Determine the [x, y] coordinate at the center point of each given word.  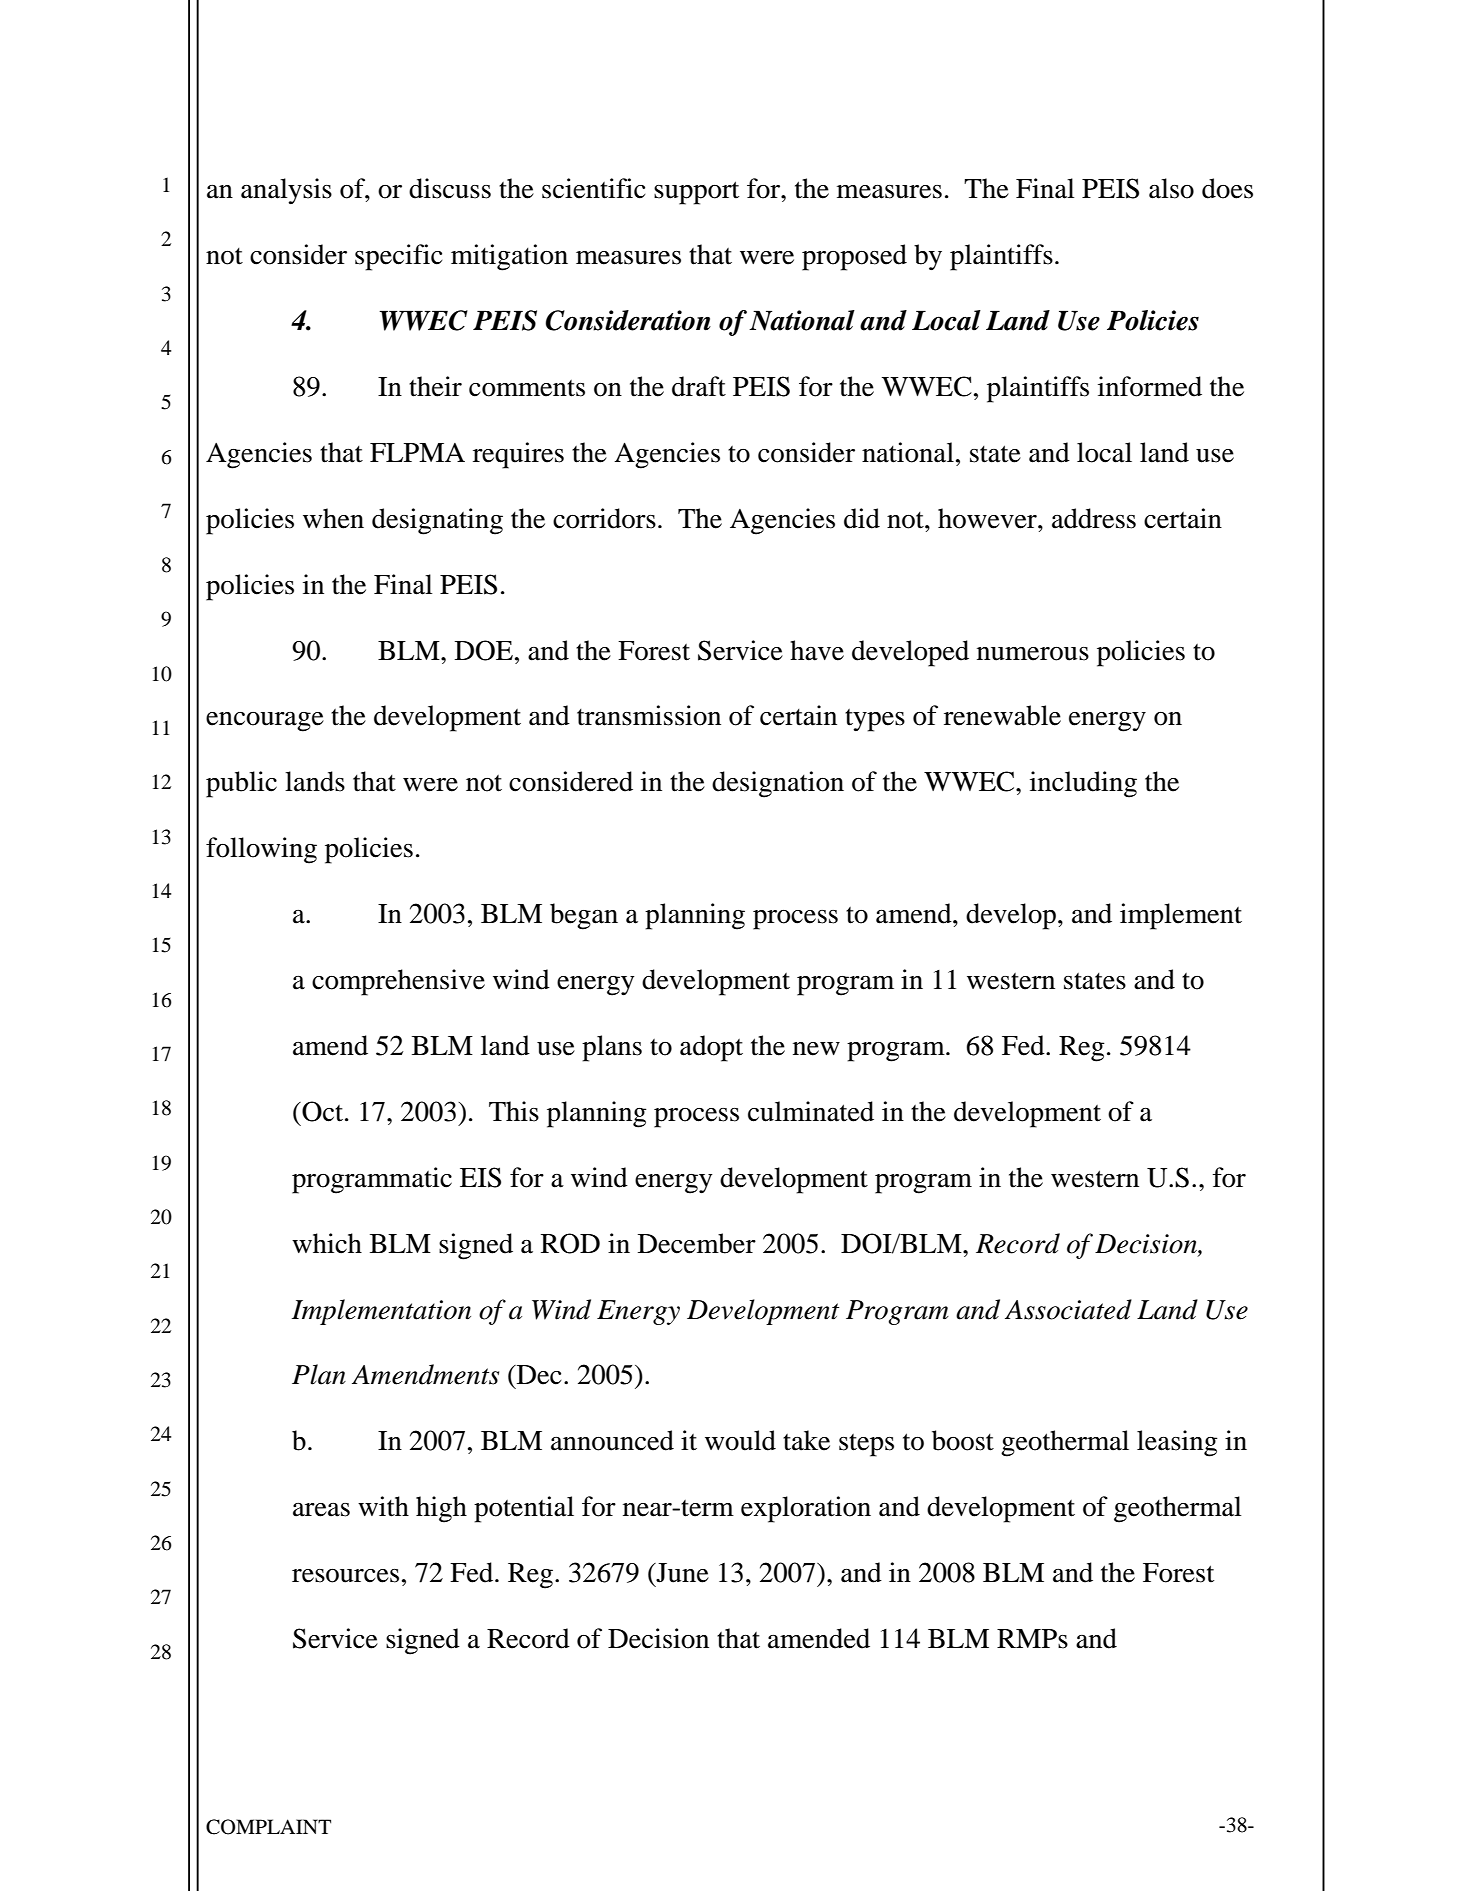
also [1171, 188]
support [696, 193]
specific [398, 257]
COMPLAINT [268, 1827]
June [681, 1573]
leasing [1177, 1443]
